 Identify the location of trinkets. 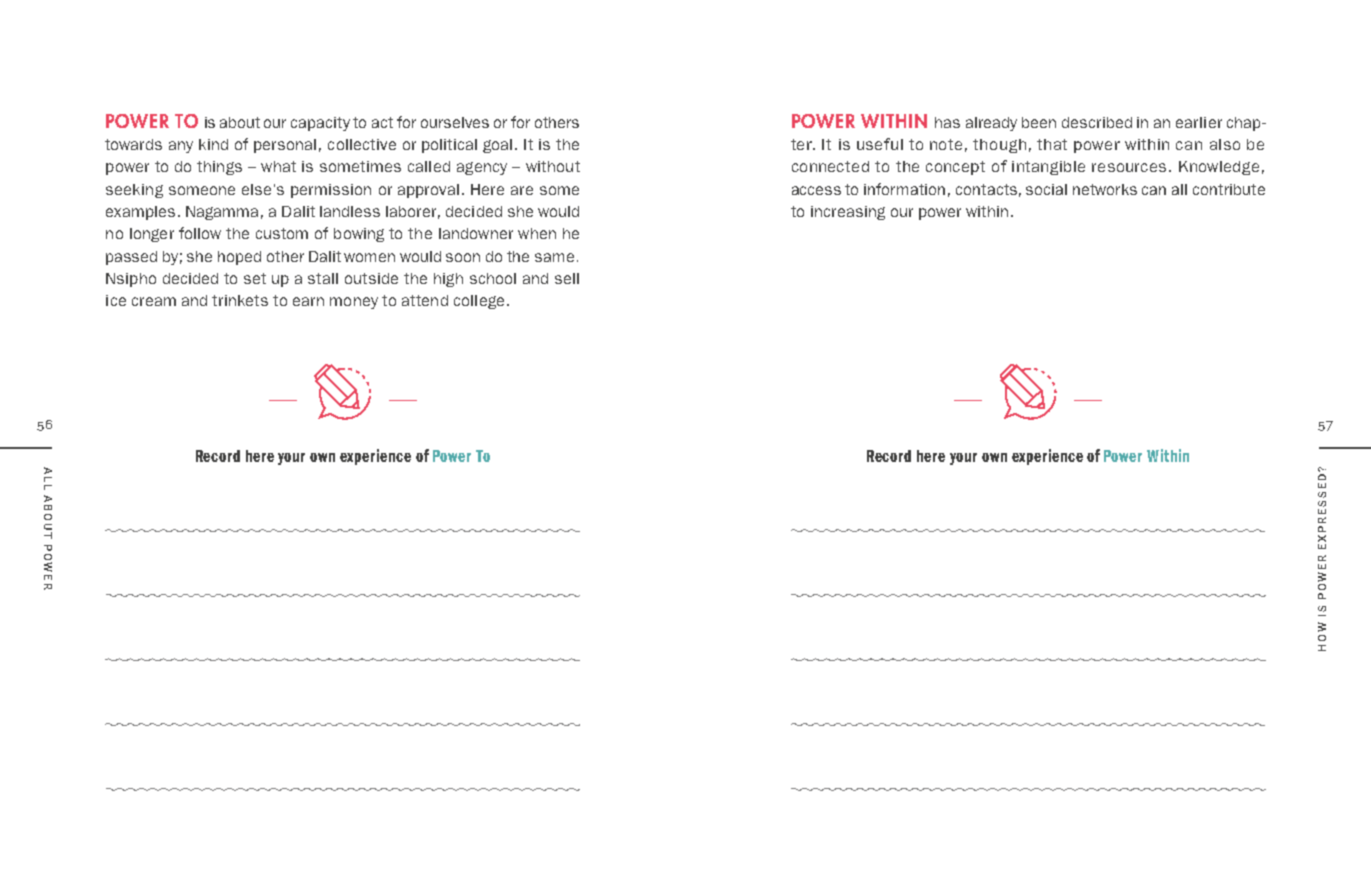
(240, 300).
